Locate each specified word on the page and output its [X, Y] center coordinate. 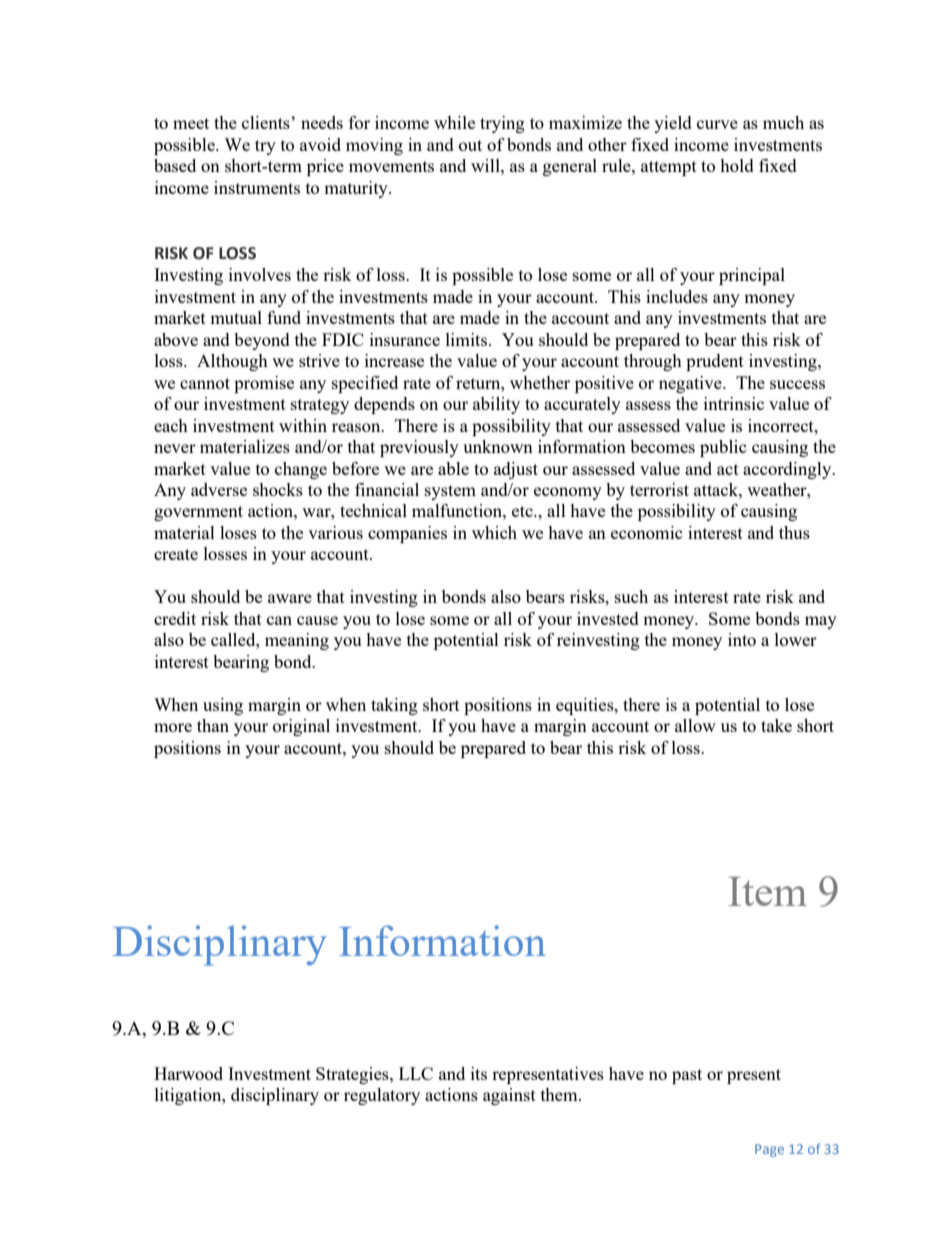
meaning [297, 641]
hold [737, 165]
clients [267, 122]
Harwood [188, 1073]
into [742, 639]
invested [608, 618]
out [470, 145]
